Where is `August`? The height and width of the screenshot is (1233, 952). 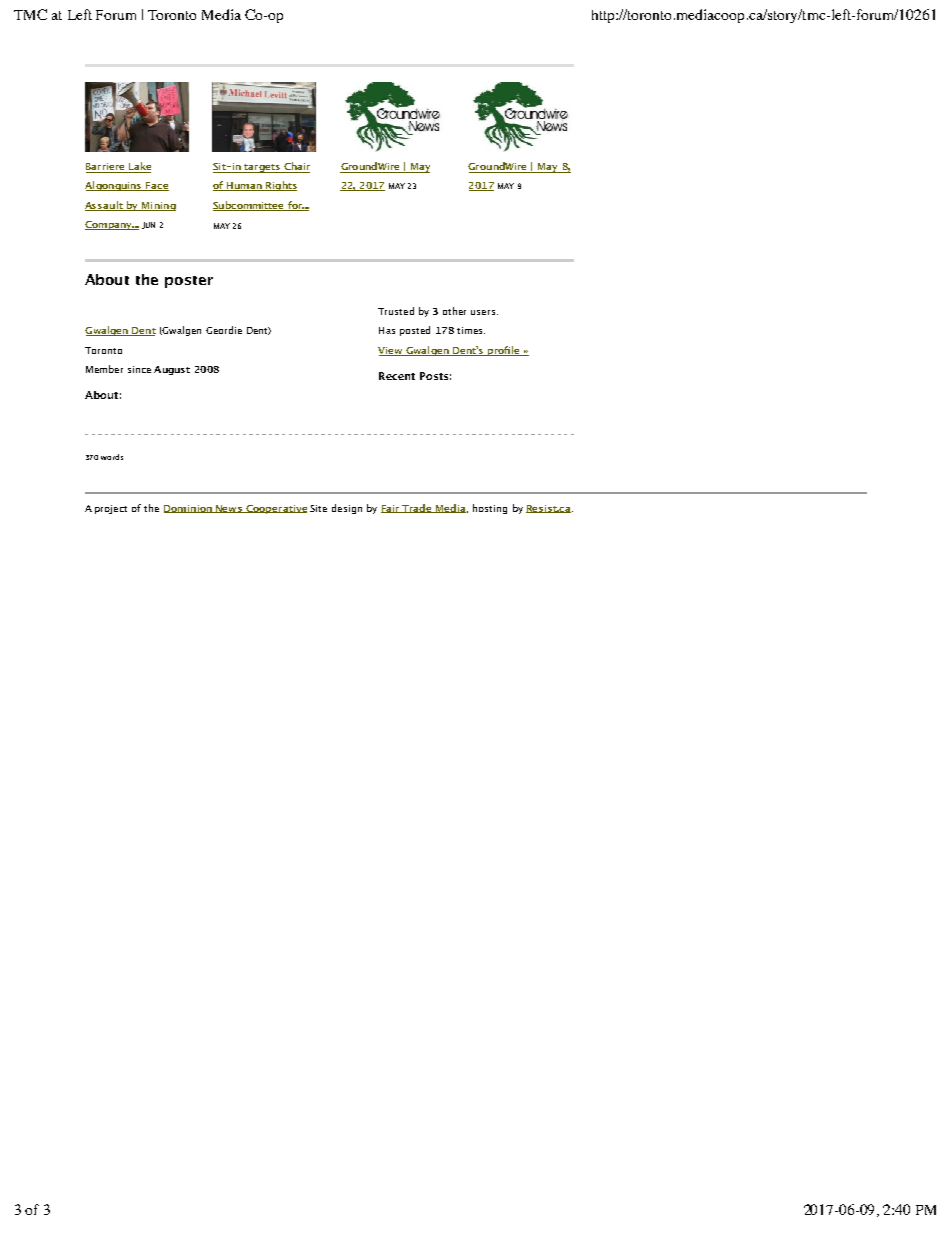
August is located at coordinates (172, 370).
